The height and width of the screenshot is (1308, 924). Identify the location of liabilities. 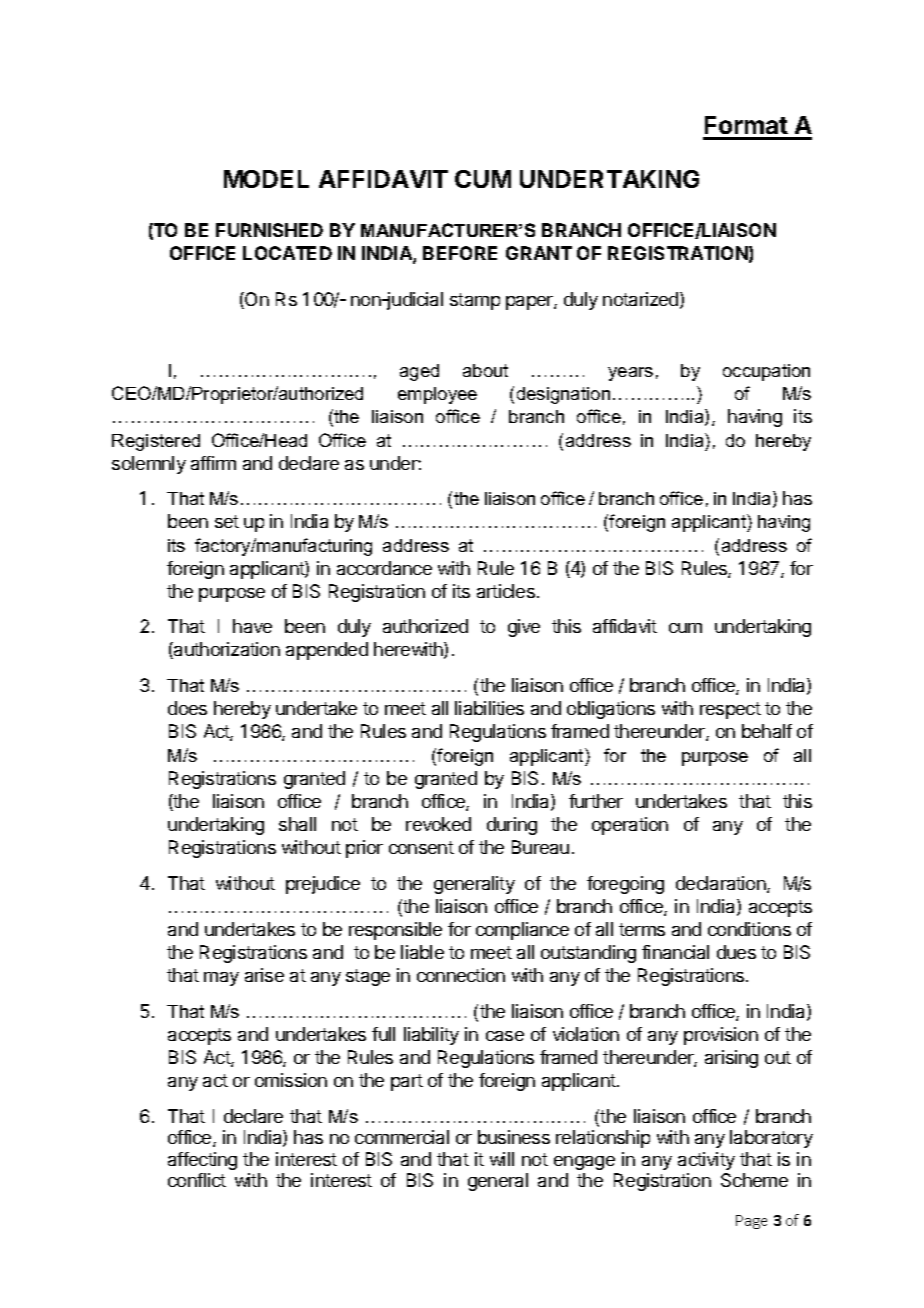
(489, 708).
